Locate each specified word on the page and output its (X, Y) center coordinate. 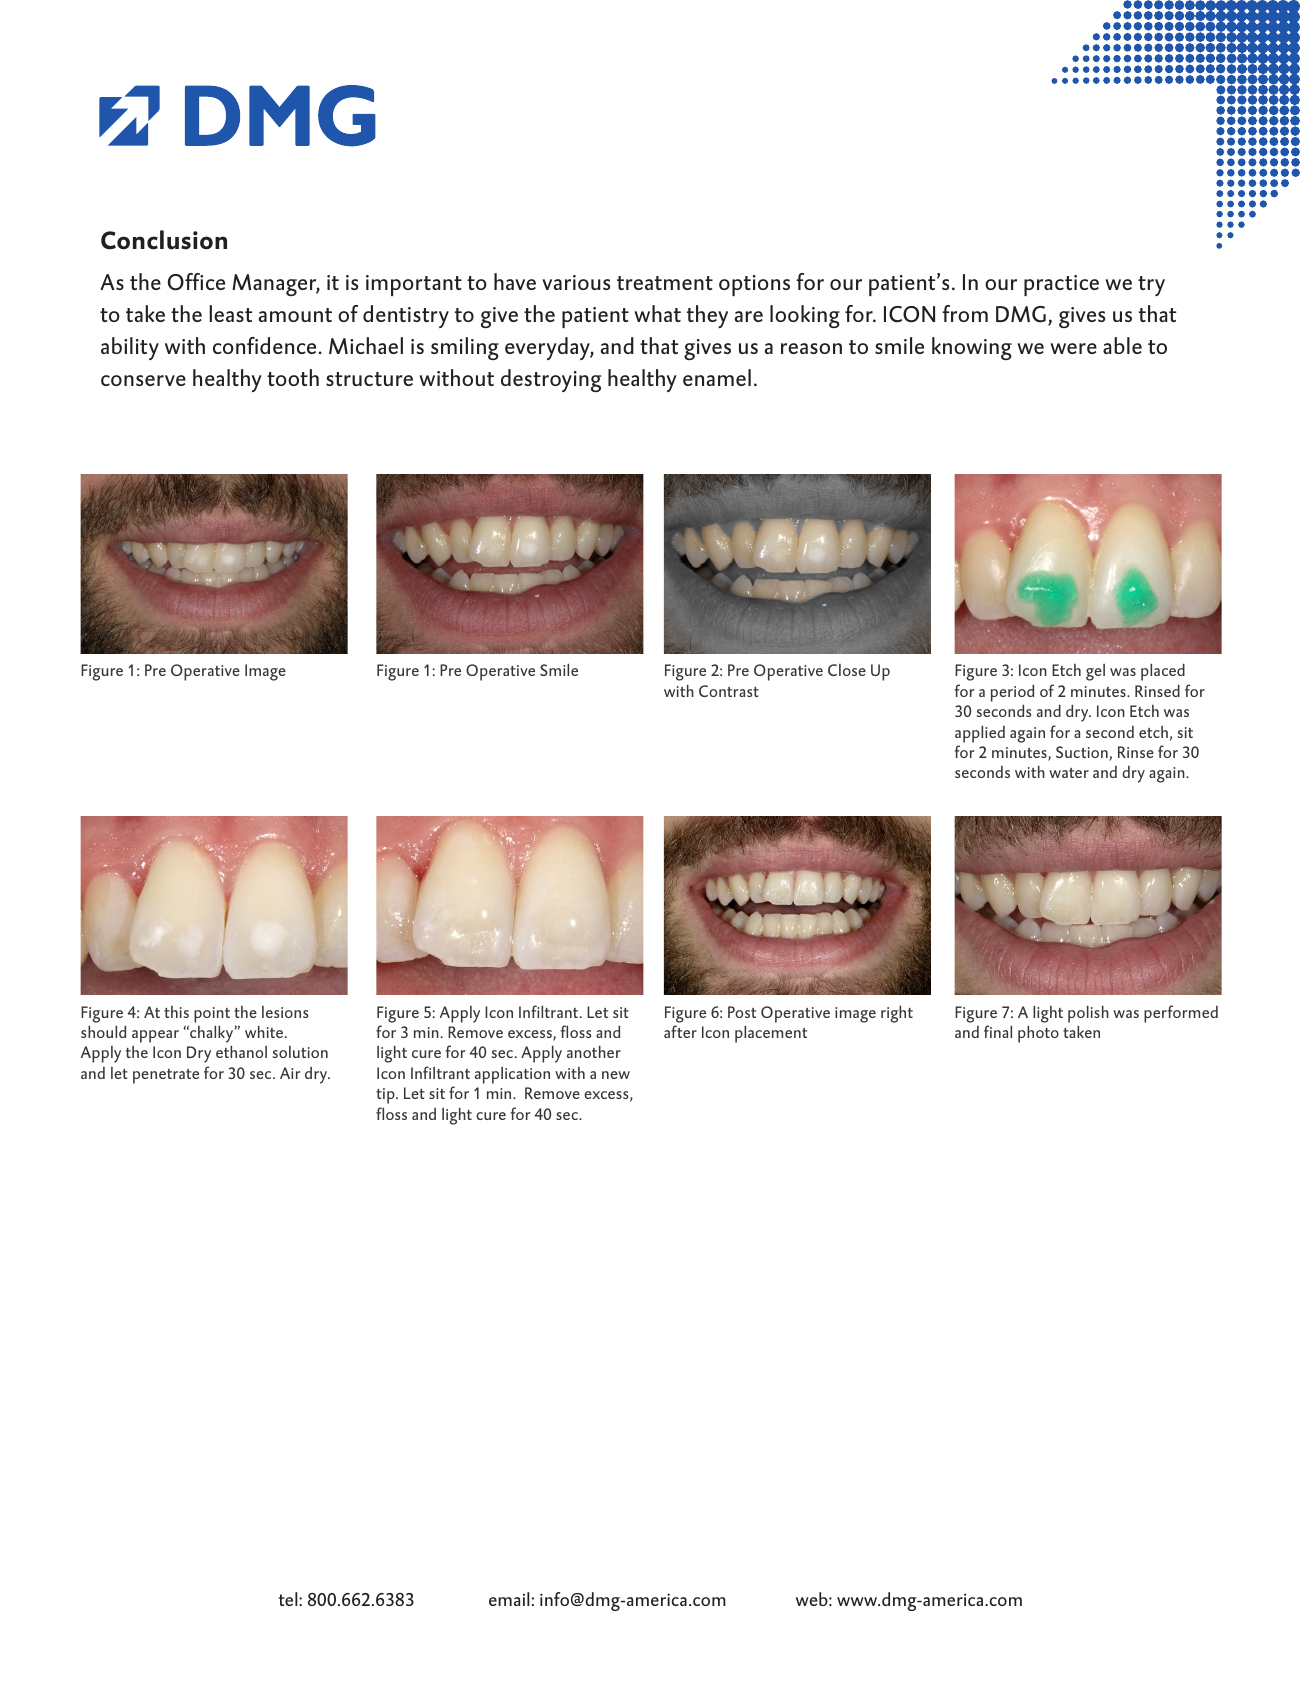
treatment (665, 283)
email (509, 1599)
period (1012, 693)
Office (196, 282)
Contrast (729, 691)
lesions (285, 1012)
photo (1038, 1034)
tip (386, 1096)
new (616, 1075)
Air (290, 1073)
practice (1061, 285)
